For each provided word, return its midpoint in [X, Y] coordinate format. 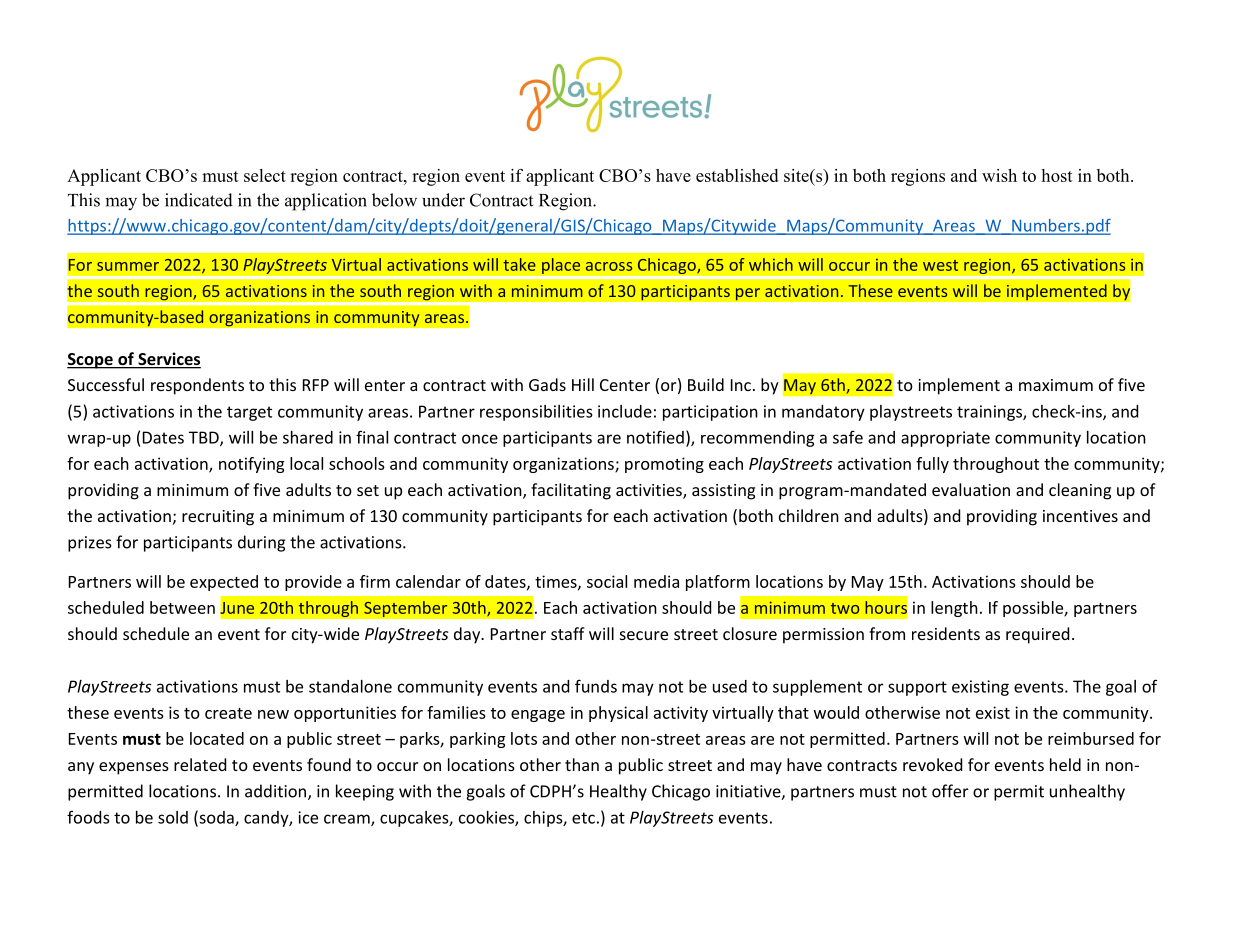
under [443, 200]
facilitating [571, 491]
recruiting [218, 518]
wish [999, 175]
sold [173, 817]
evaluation [971, 489]
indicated [199, 200]
